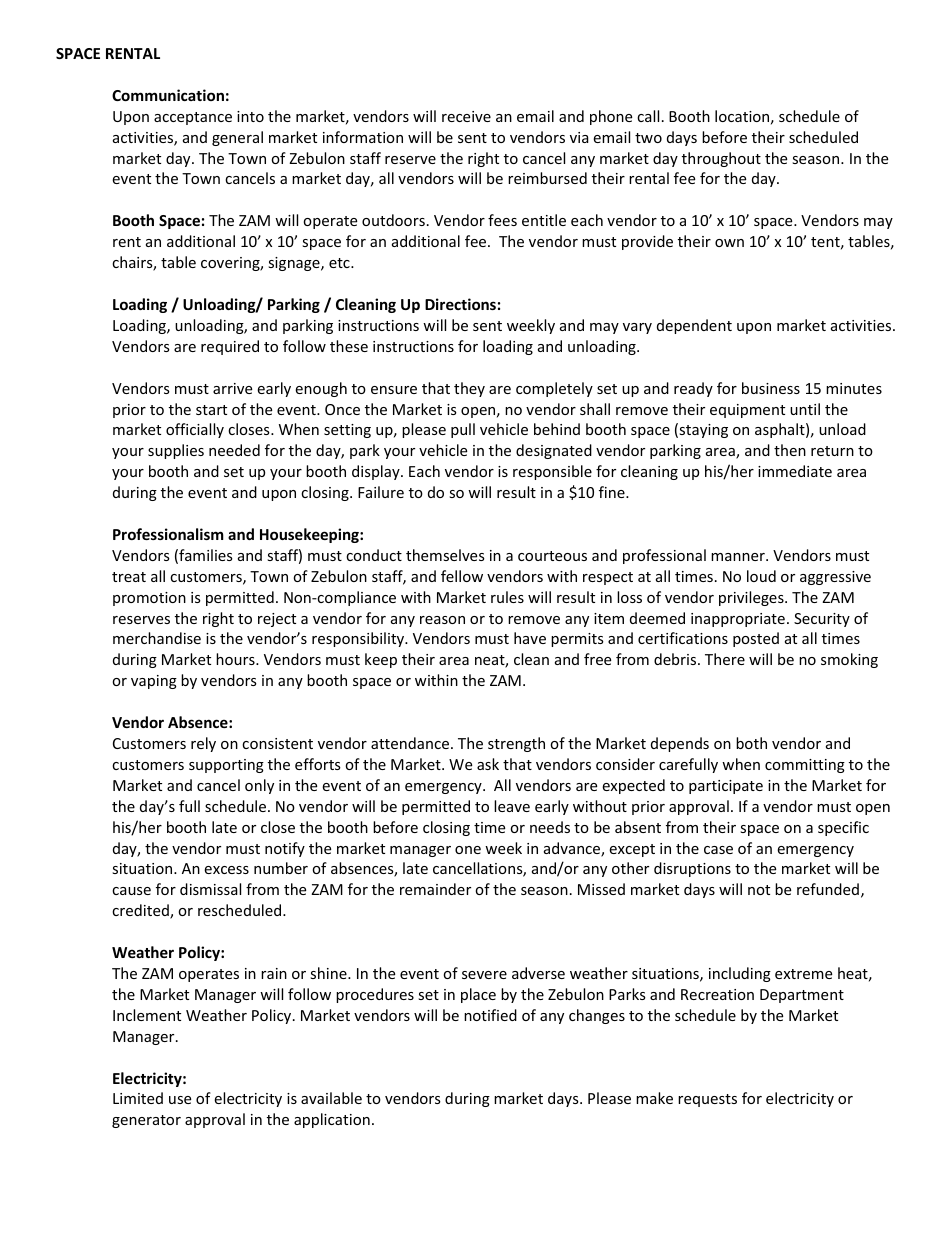 The height and width of the document is (1233, 952). I want to click on throughout, so click(721, 159).
